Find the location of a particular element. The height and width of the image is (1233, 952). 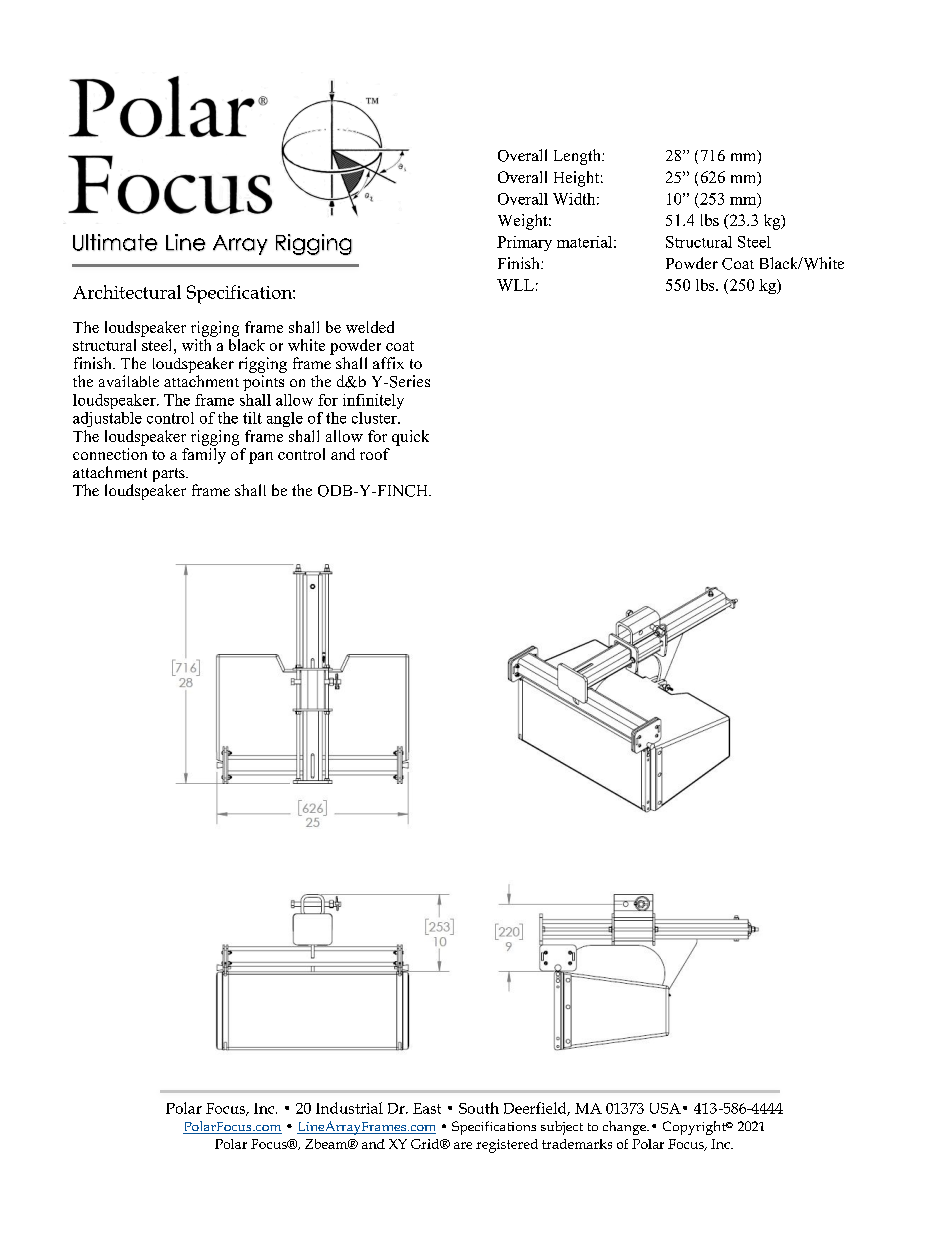

Length is located at coordinates (578, 157).
